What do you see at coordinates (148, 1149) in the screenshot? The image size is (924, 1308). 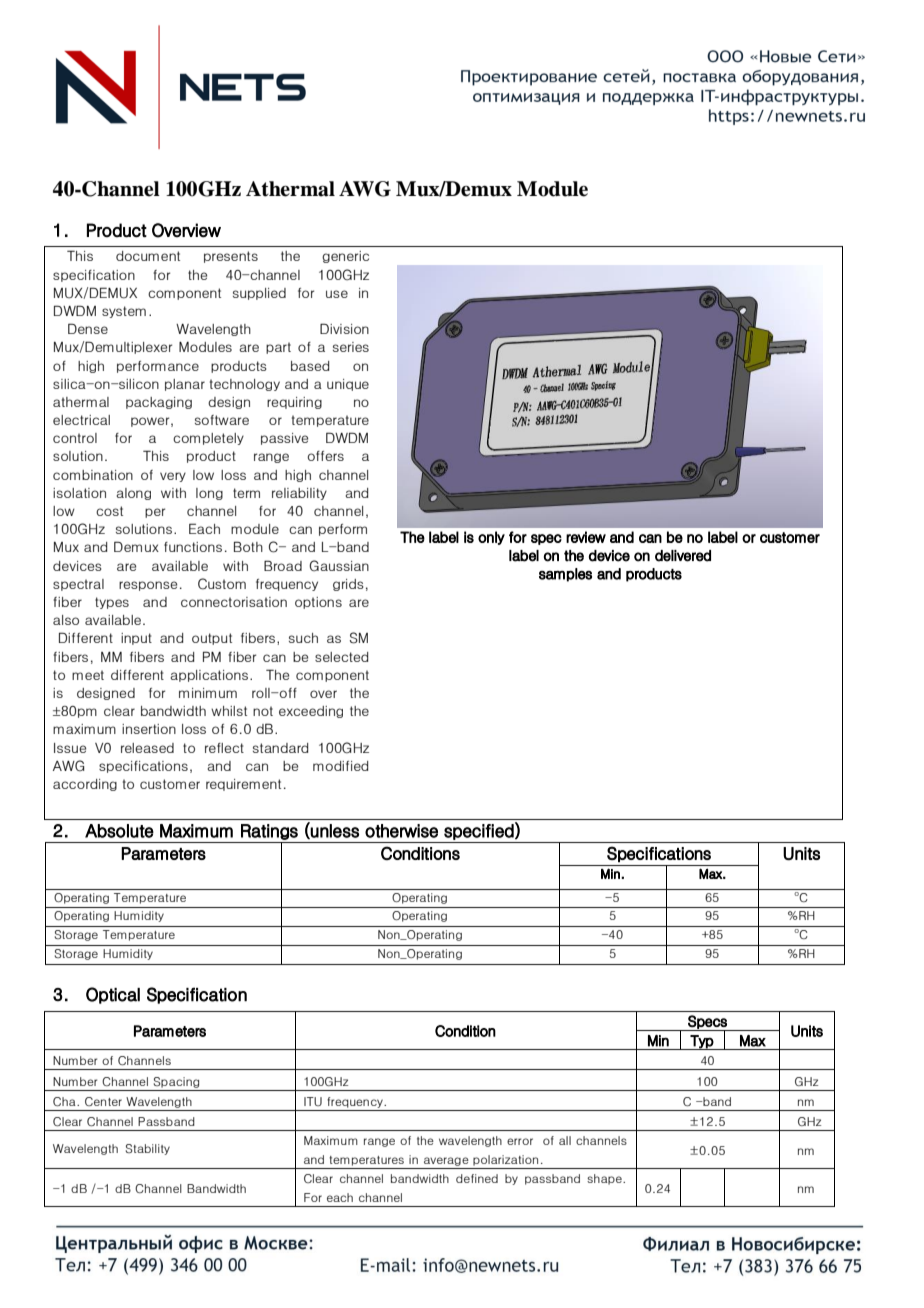 I see `Stability` at bounding box center [148, 1149].
